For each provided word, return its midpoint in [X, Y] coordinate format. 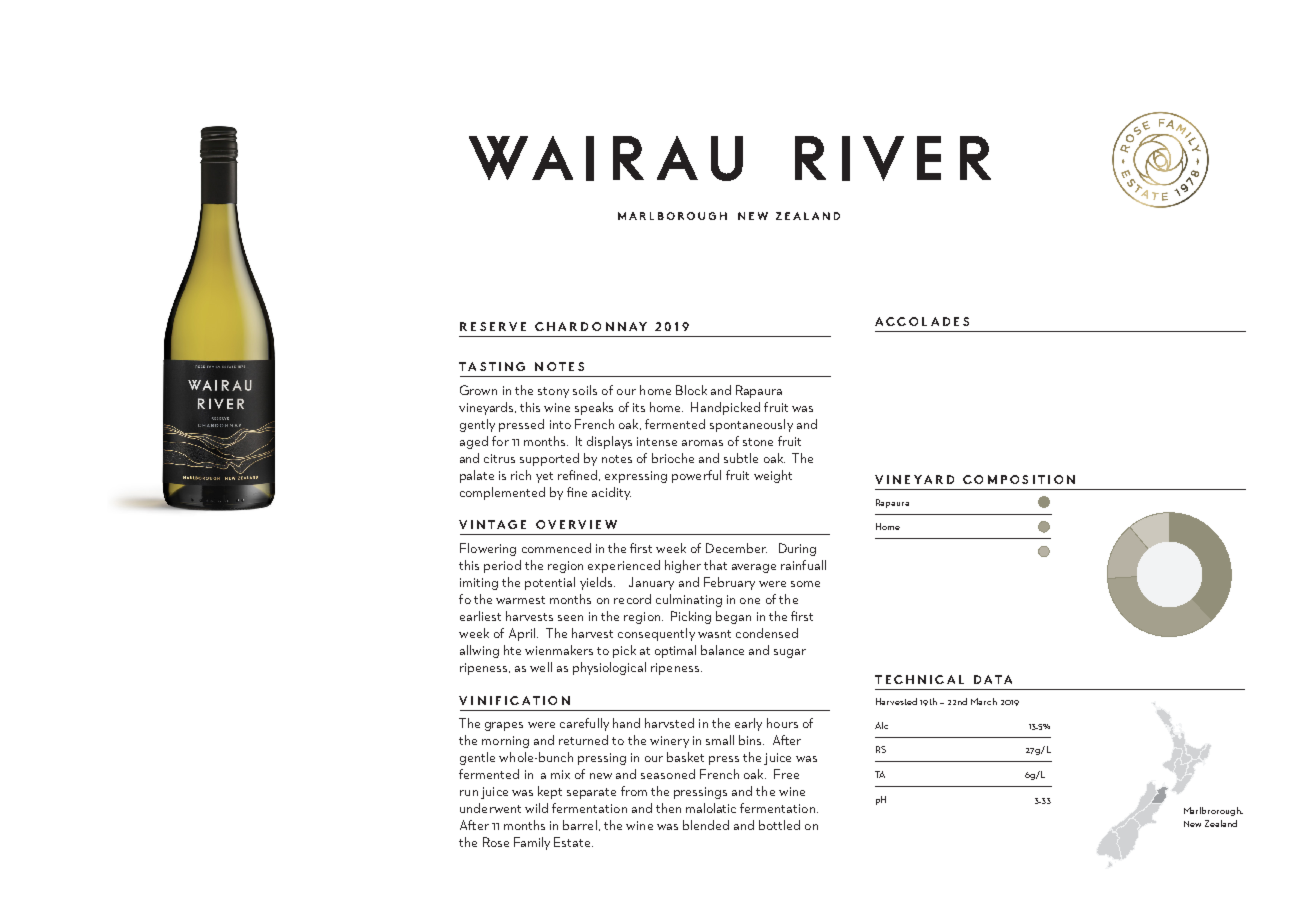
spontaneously [751, 425]
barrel [580, 825]
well [541, 667]
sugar [790, 653]
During [797, 549]
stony [553, 392]
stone [758, 442]
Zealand [1221, 823]
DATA [993, 679]
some [805, 584]
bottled [779, 825]
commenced [556, 548]
